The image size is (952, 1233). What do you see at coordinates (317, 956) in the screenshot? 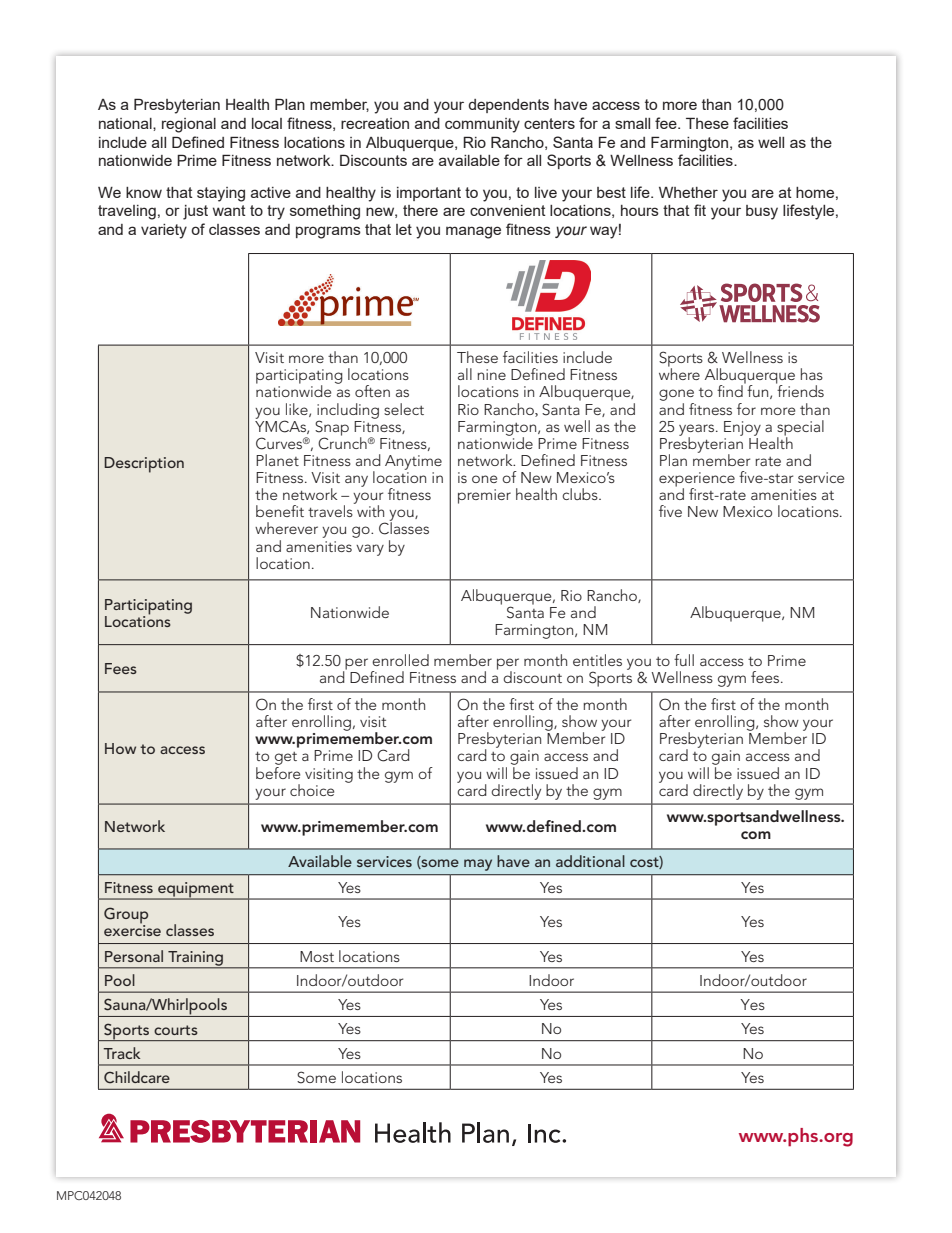
I see `Most` at bounding box center [317, 956].
